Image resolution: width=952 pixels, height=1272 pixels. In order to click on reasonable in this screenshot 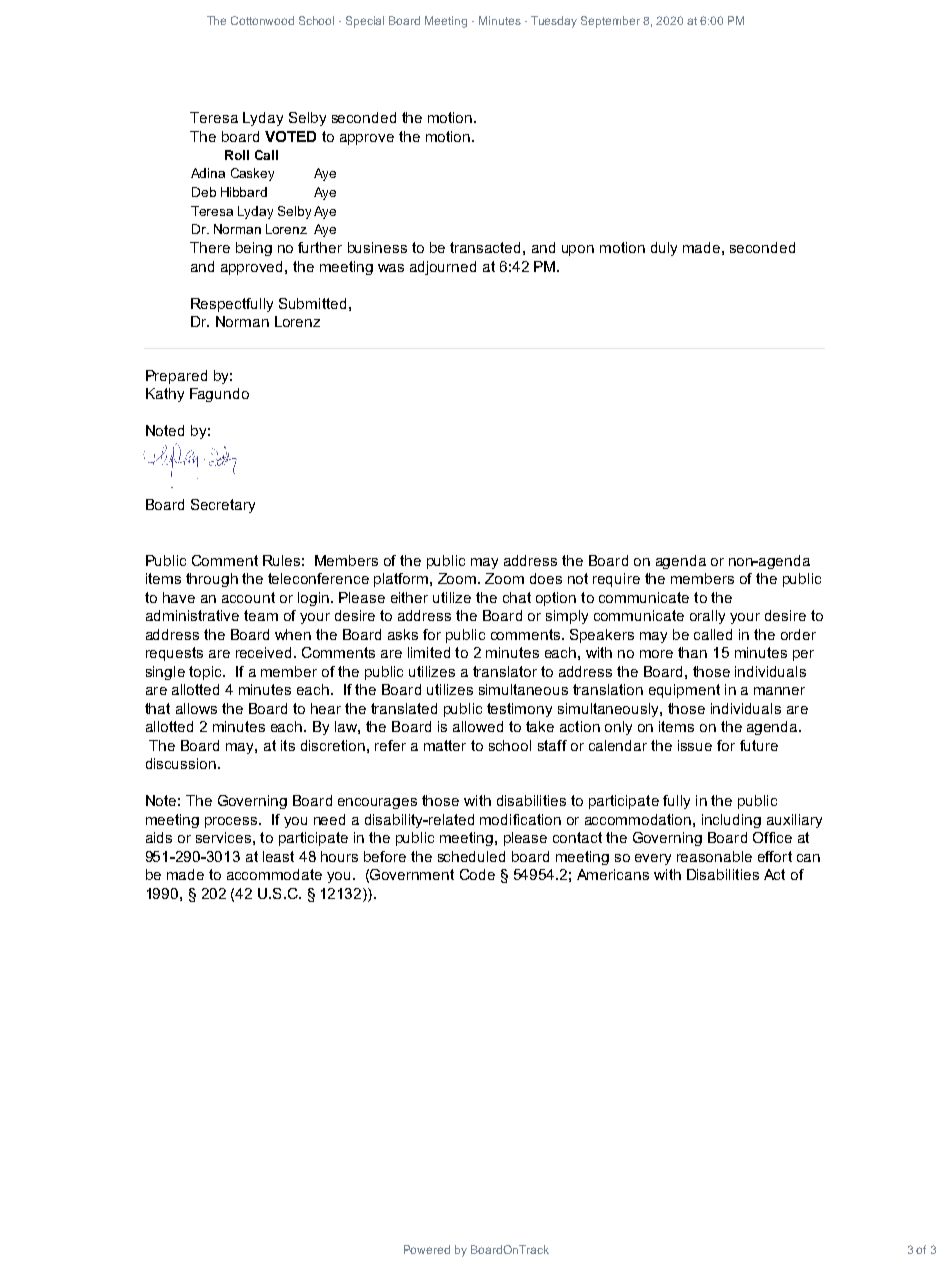, I will do `click(714, 856)`.
